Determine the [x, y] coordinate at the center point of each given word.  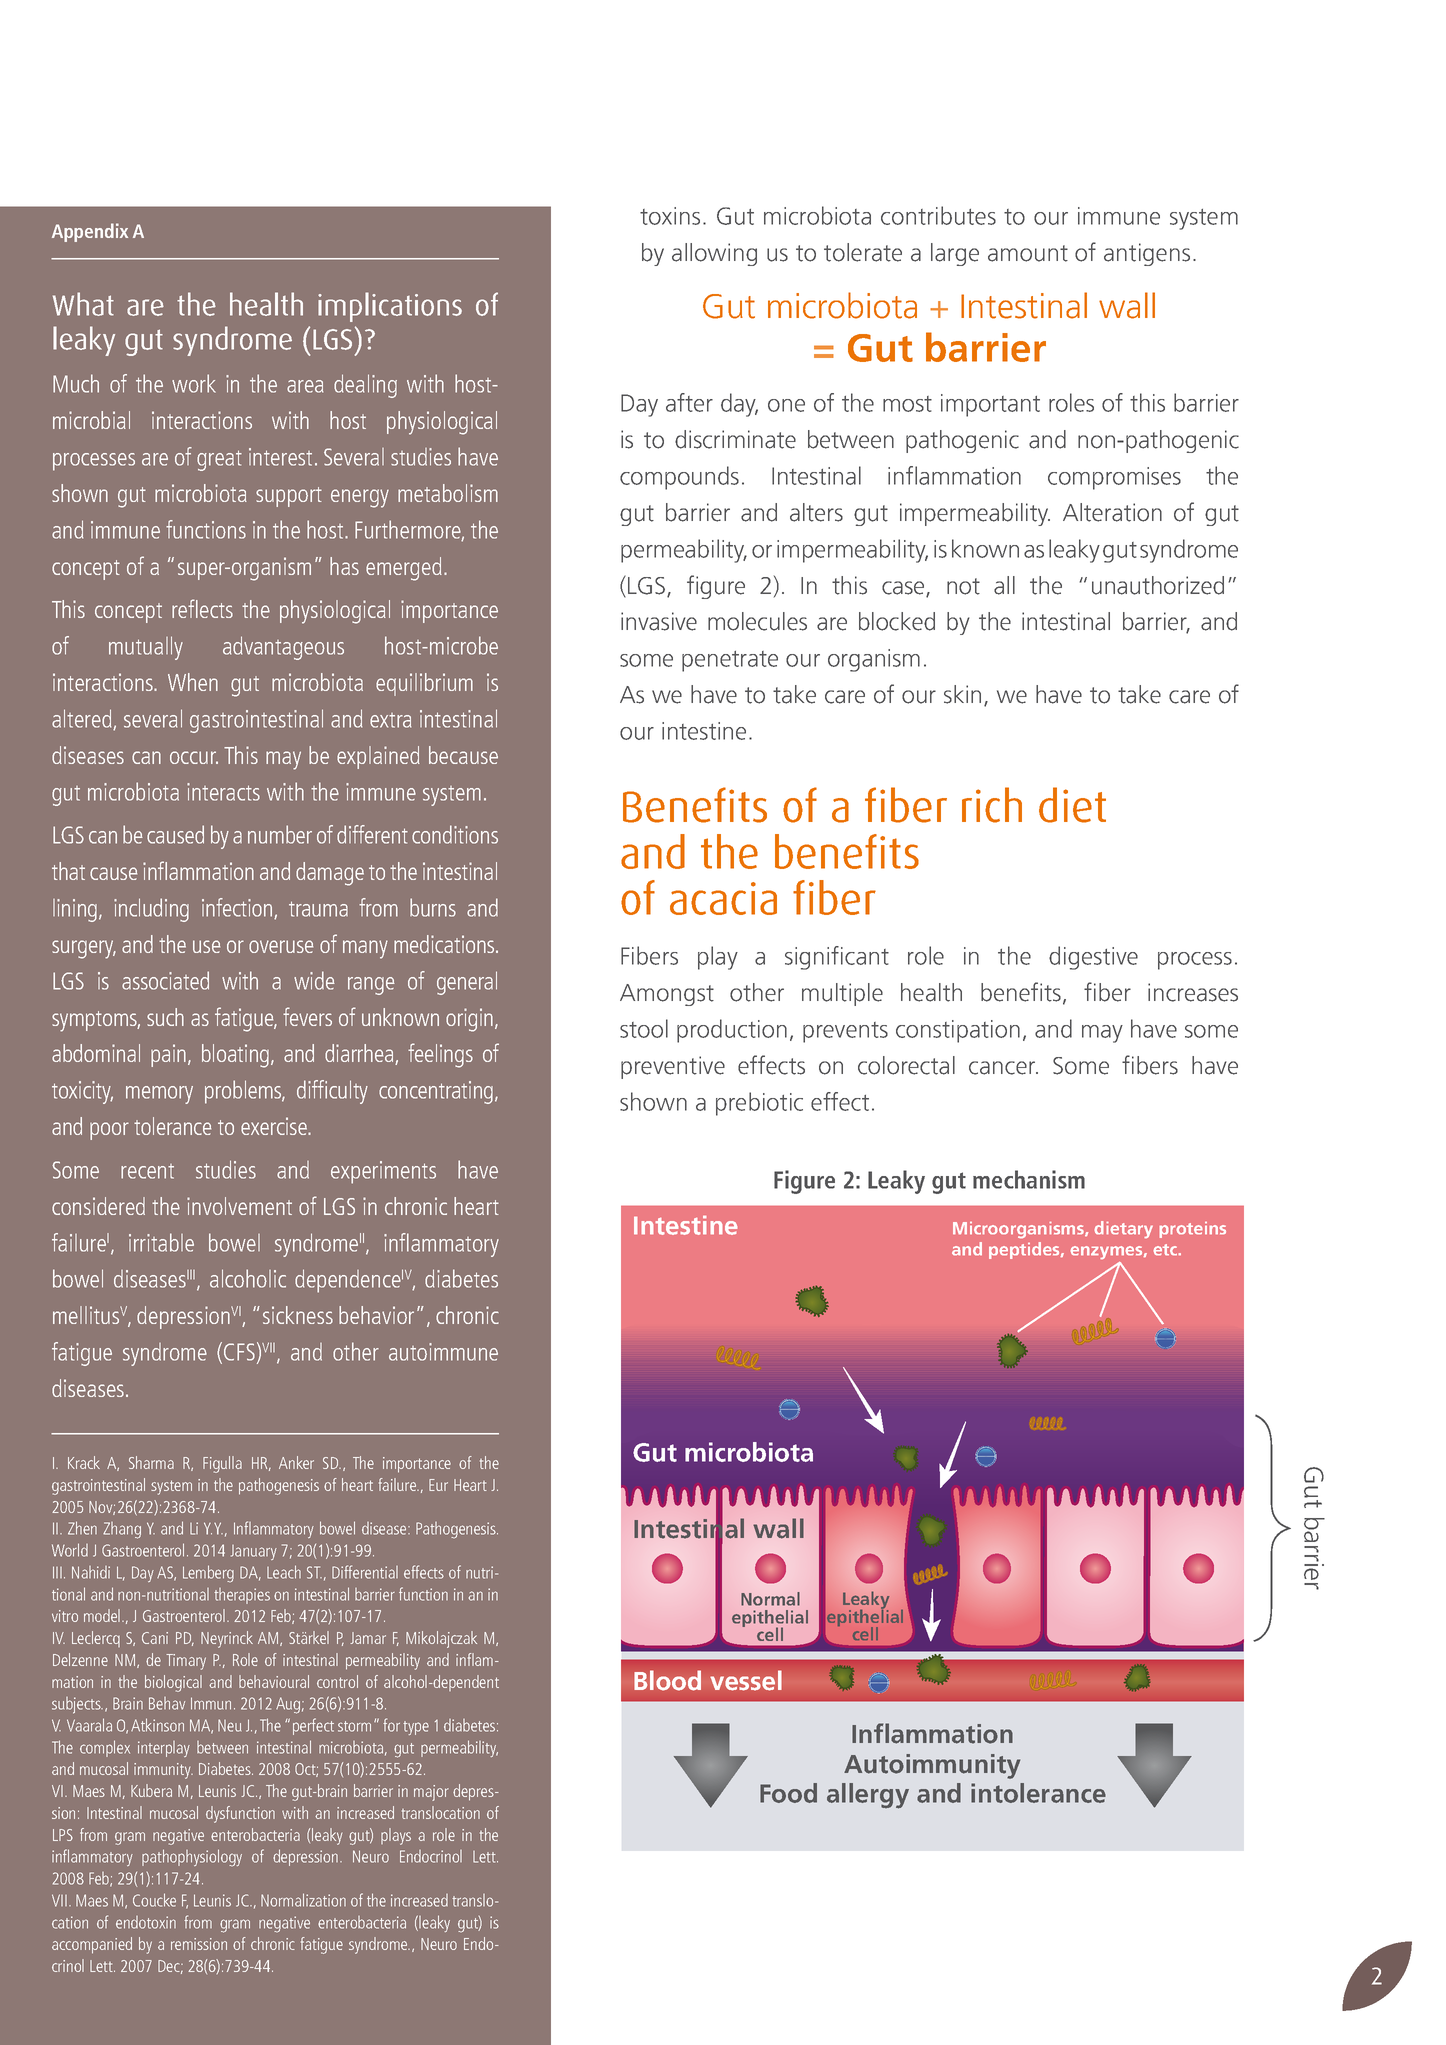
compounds [679, 478]
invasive [659, 621]
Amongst [667, 995]
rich [992, 805]
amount [1028, 253]
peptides [1025, 1250]
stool [644, 1028]
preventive [673, 1067]
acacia [723, 898]
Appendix [90, 232]
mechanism [1029, 1179]
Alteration [1112, 512]
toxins [670, 216]
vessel [746, 1680]
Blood [667, 1680]
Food [788, 1793]
